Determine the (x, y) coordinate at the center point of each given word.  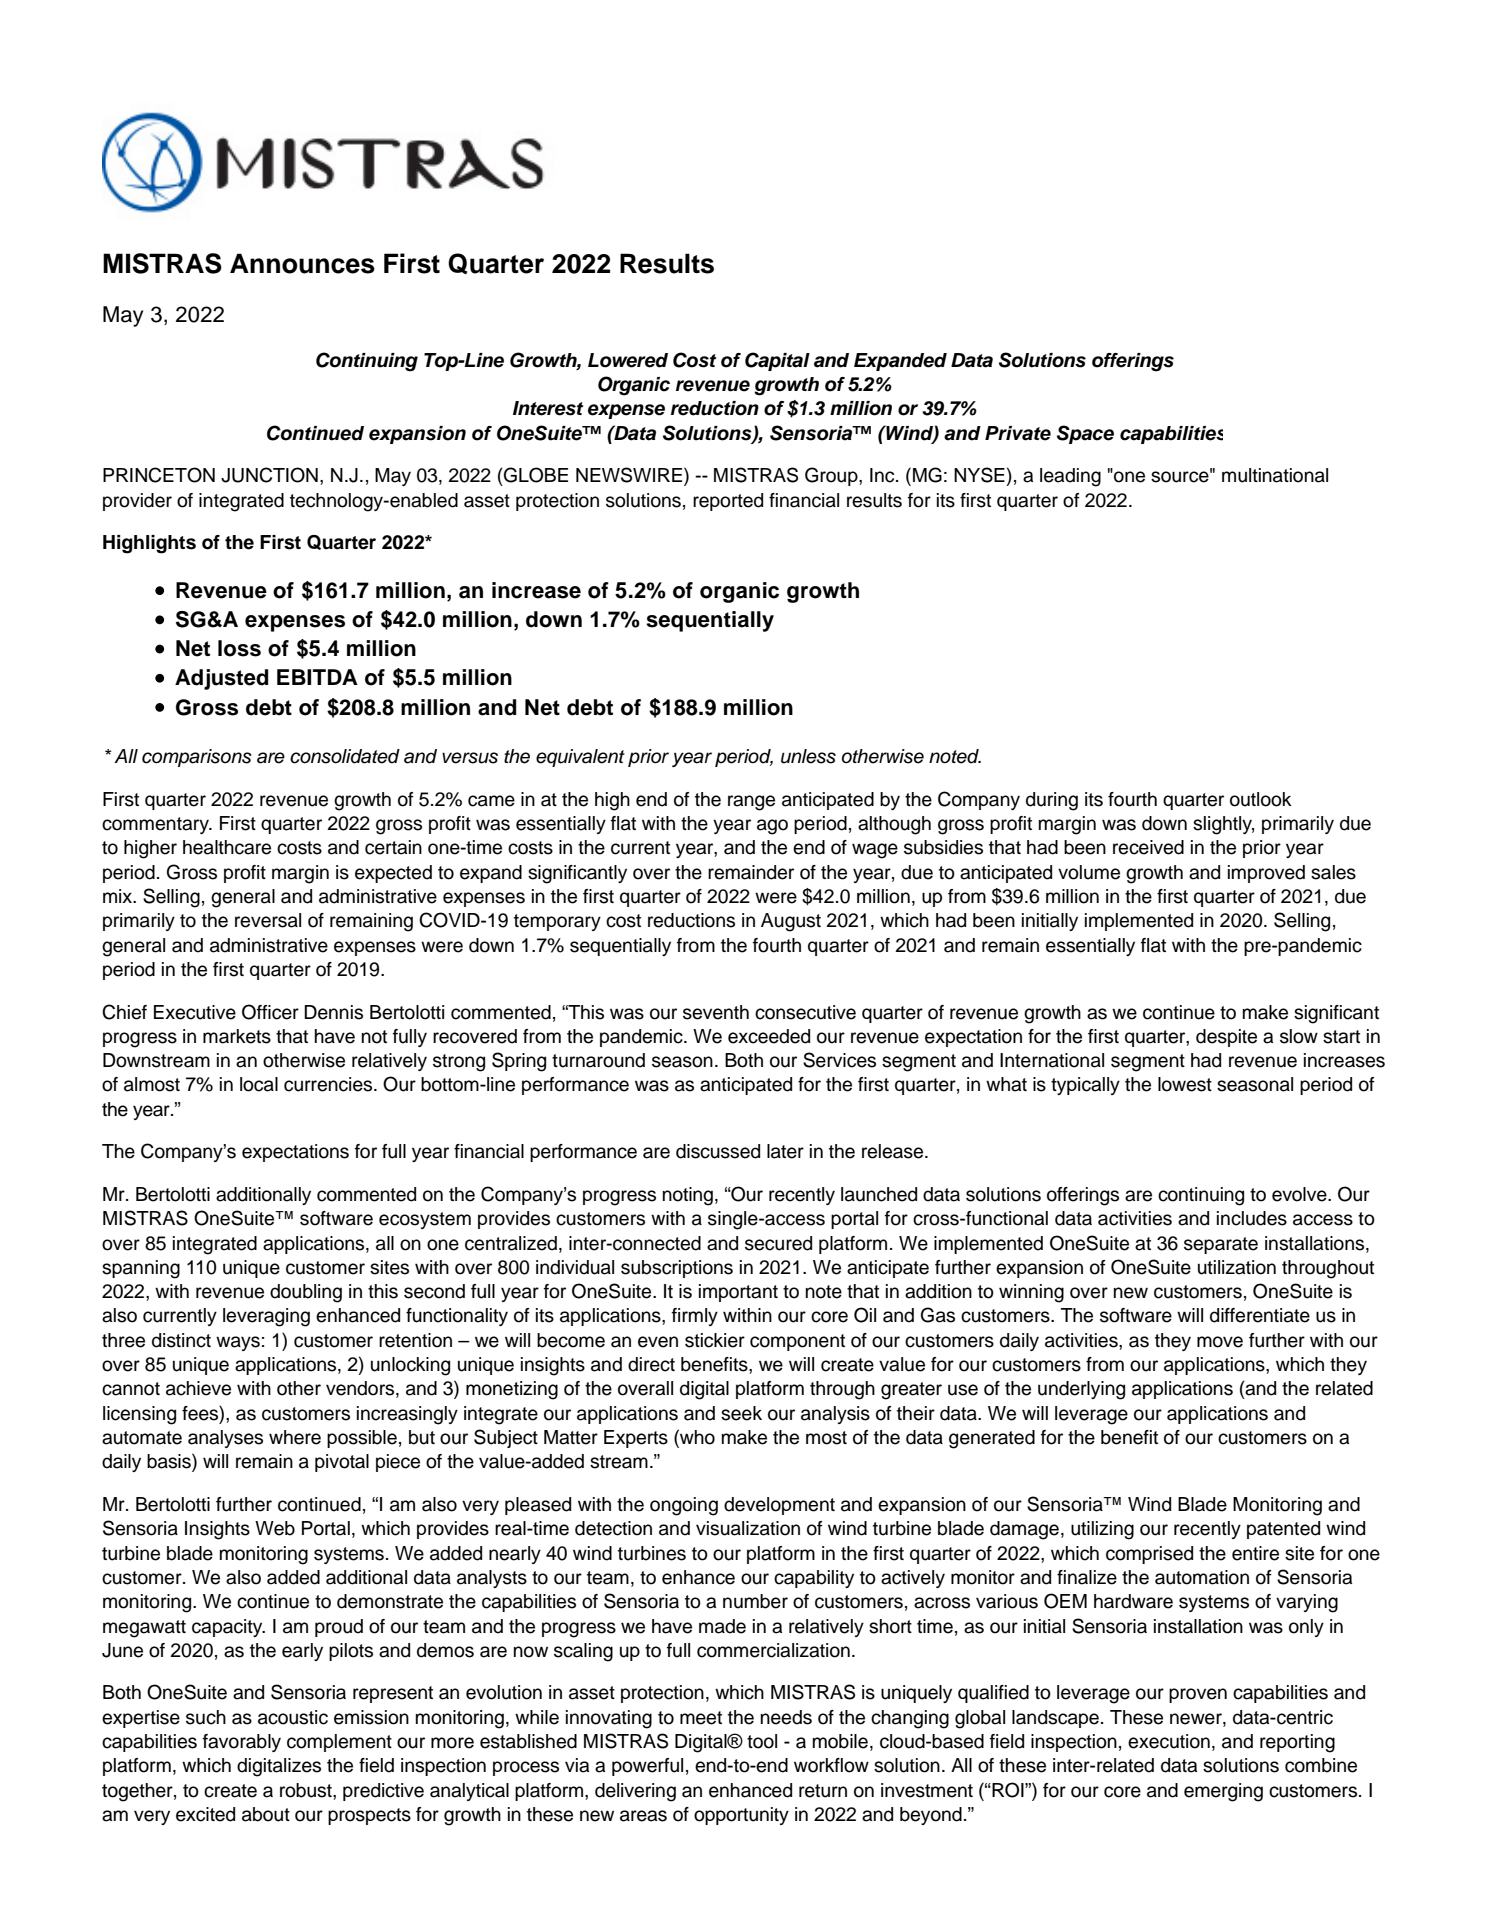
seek (741, 1413)
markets (237, 1036)
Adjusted (221, 679)
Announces (302, 263)
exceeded (769, 1036)
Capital (777, 361)
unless (808, 756)
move (1220, 1342)
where (295, 1437)
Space (1085, 434)
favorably (242, 1743)
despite (1226, 1038)
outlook (1261, 799)
